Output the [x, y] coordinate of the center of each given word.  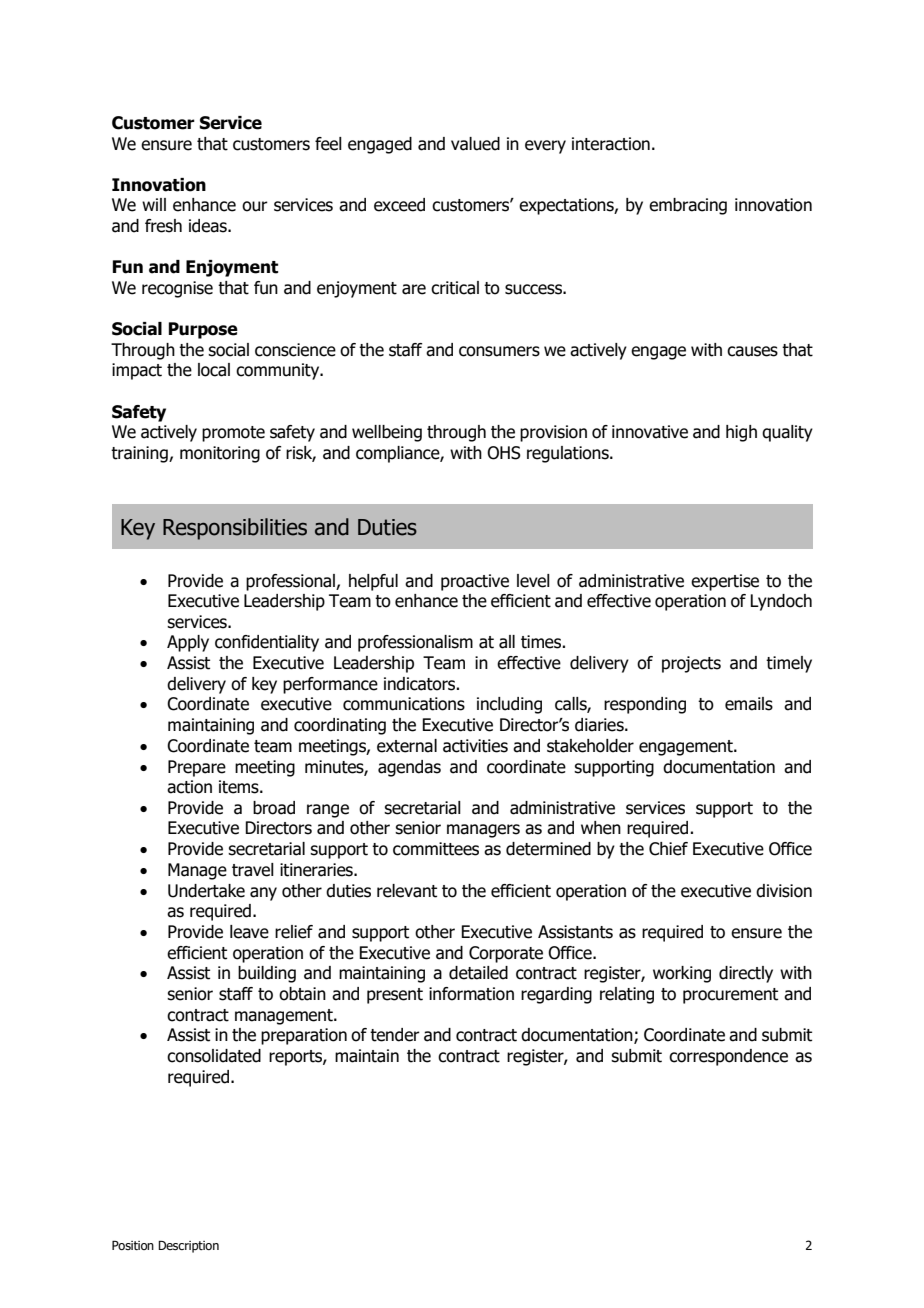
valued [475, 144]
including [509, 705]
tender [395, 1035]
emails [749, 704]
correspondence [728, 1057]
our [255, 206]
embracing [688, 206]
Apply [188, 643]
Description [188, 1246]
